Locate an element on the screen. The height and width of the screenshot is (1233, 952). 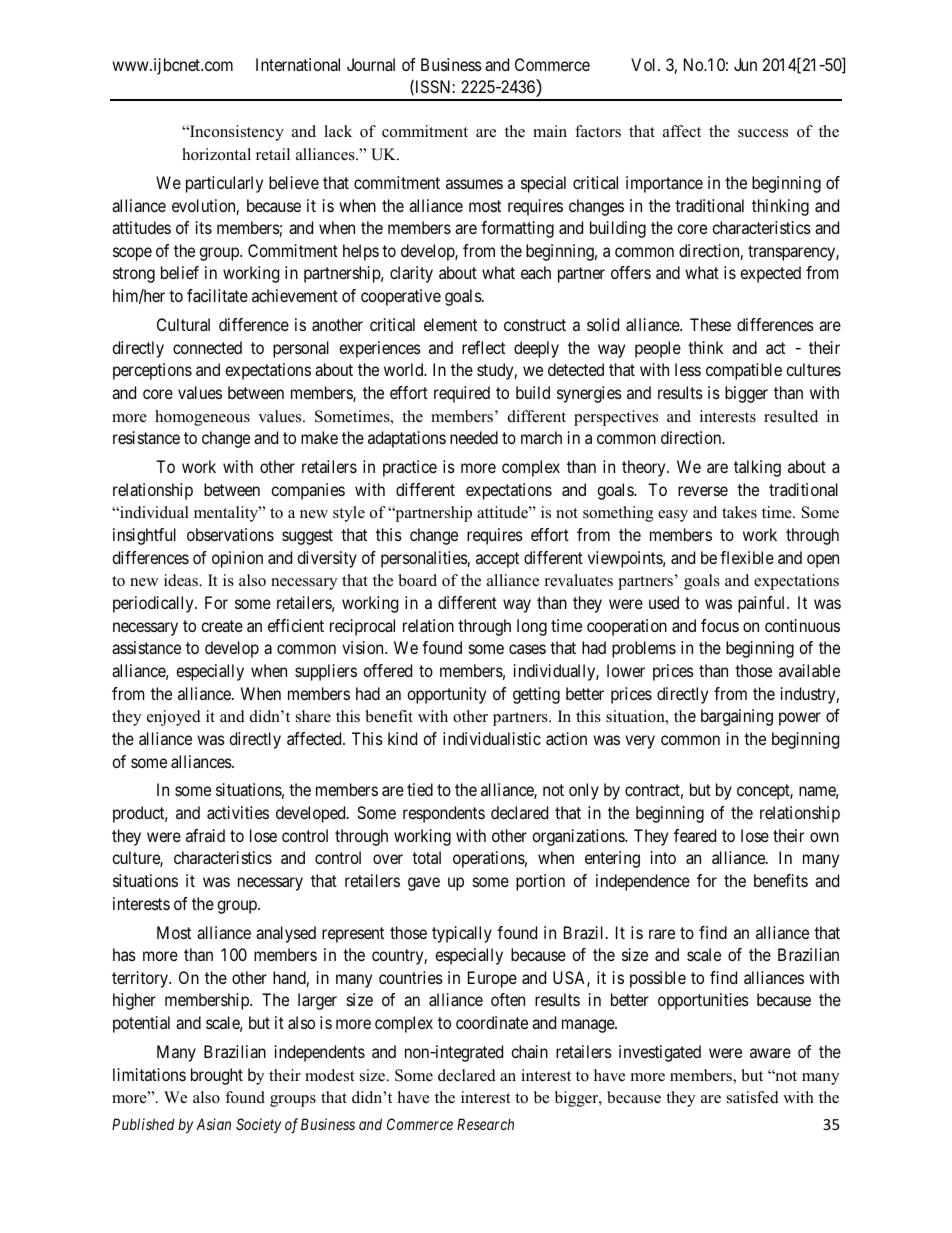
ideas is located at coordinates (182, 580).
